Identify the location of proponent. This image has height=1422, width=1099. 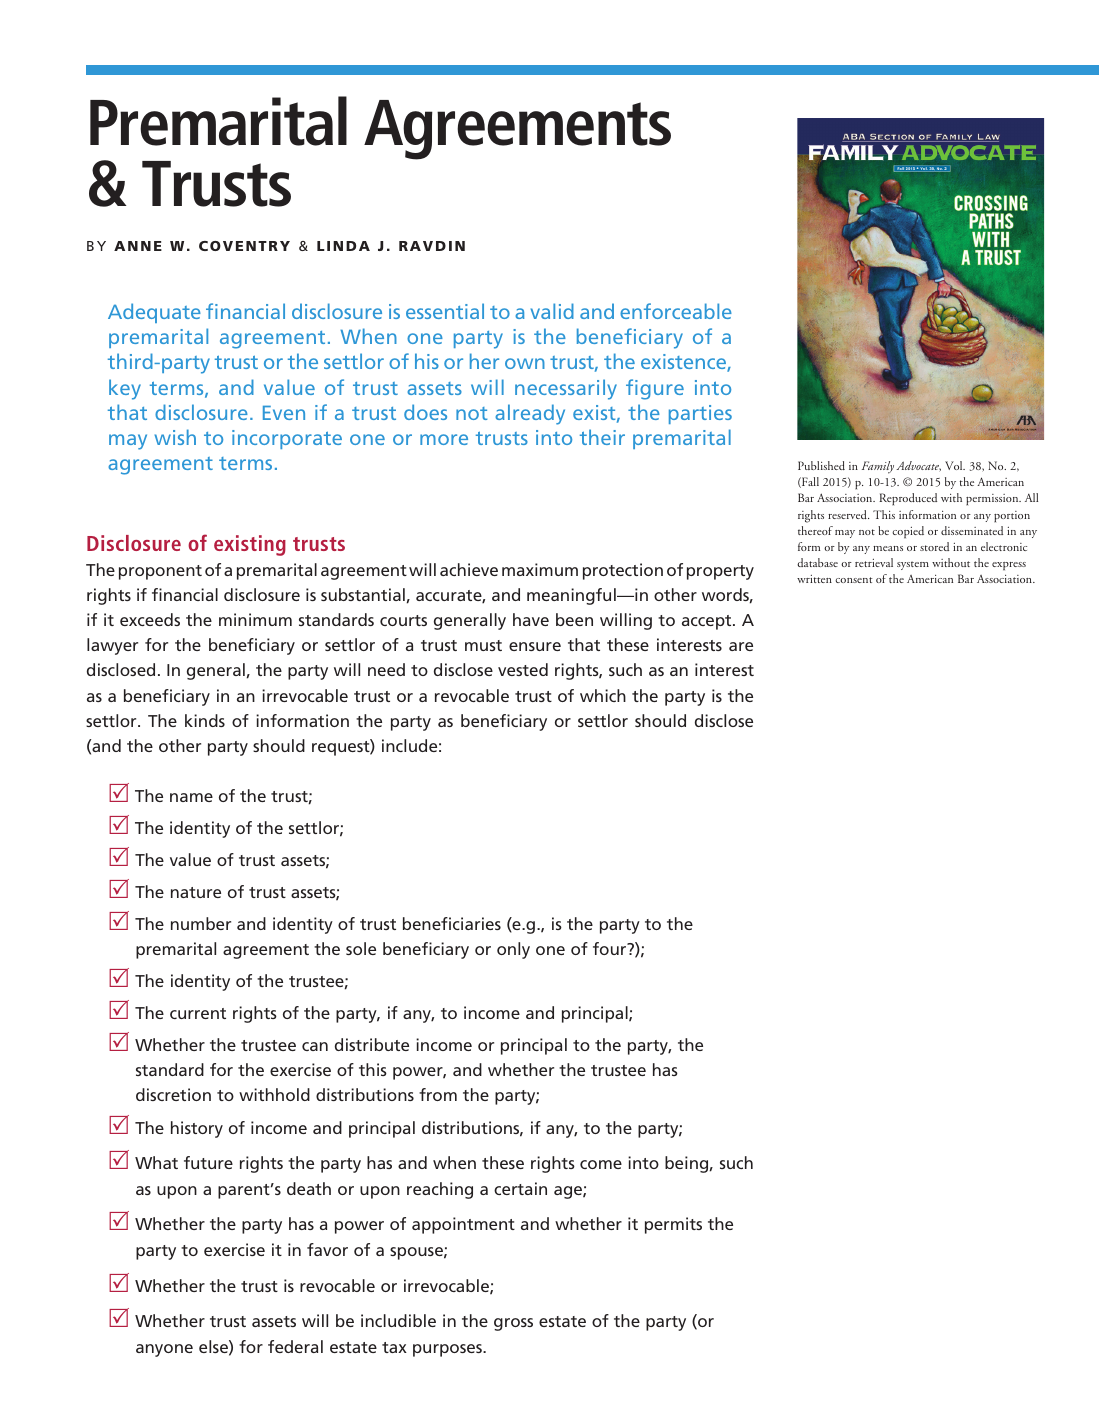
(160, 572).
